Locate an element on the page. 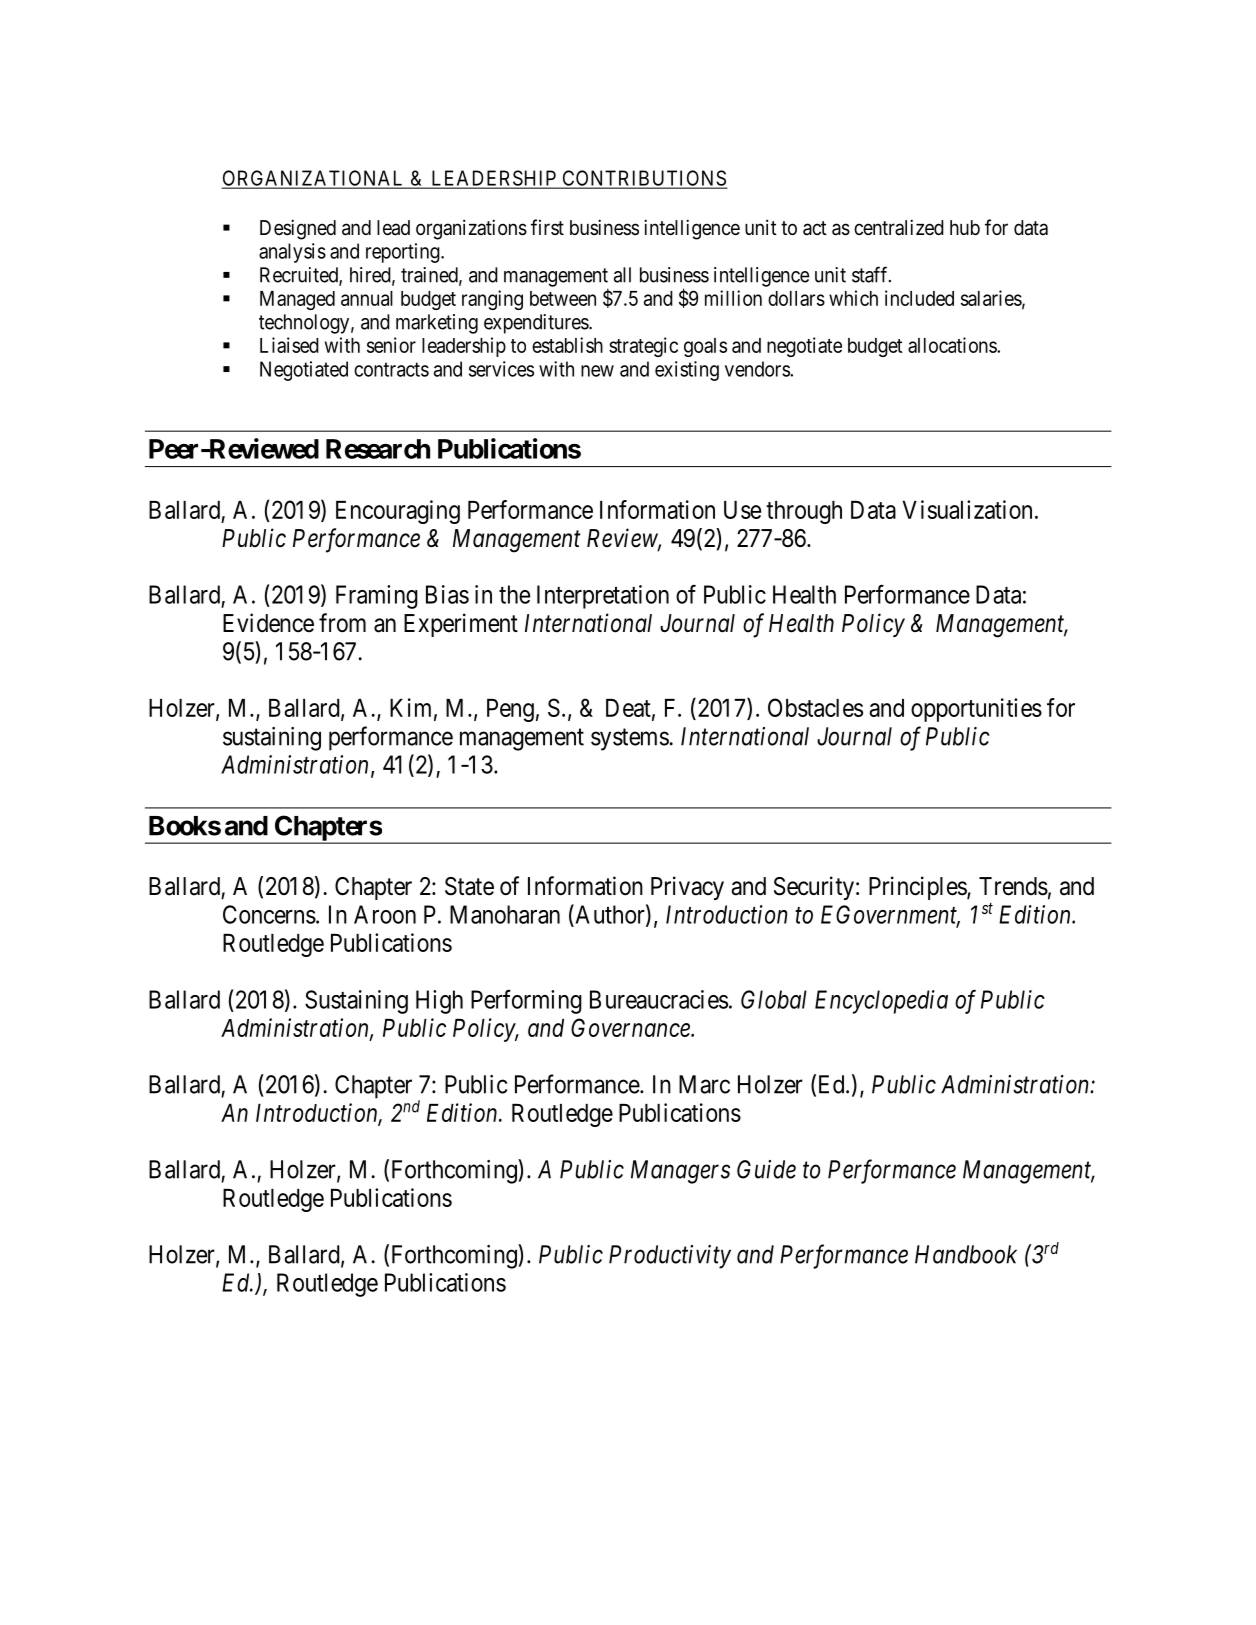 This document has width=1256, height=1625. centralized is located at coordinates (899, 227).
